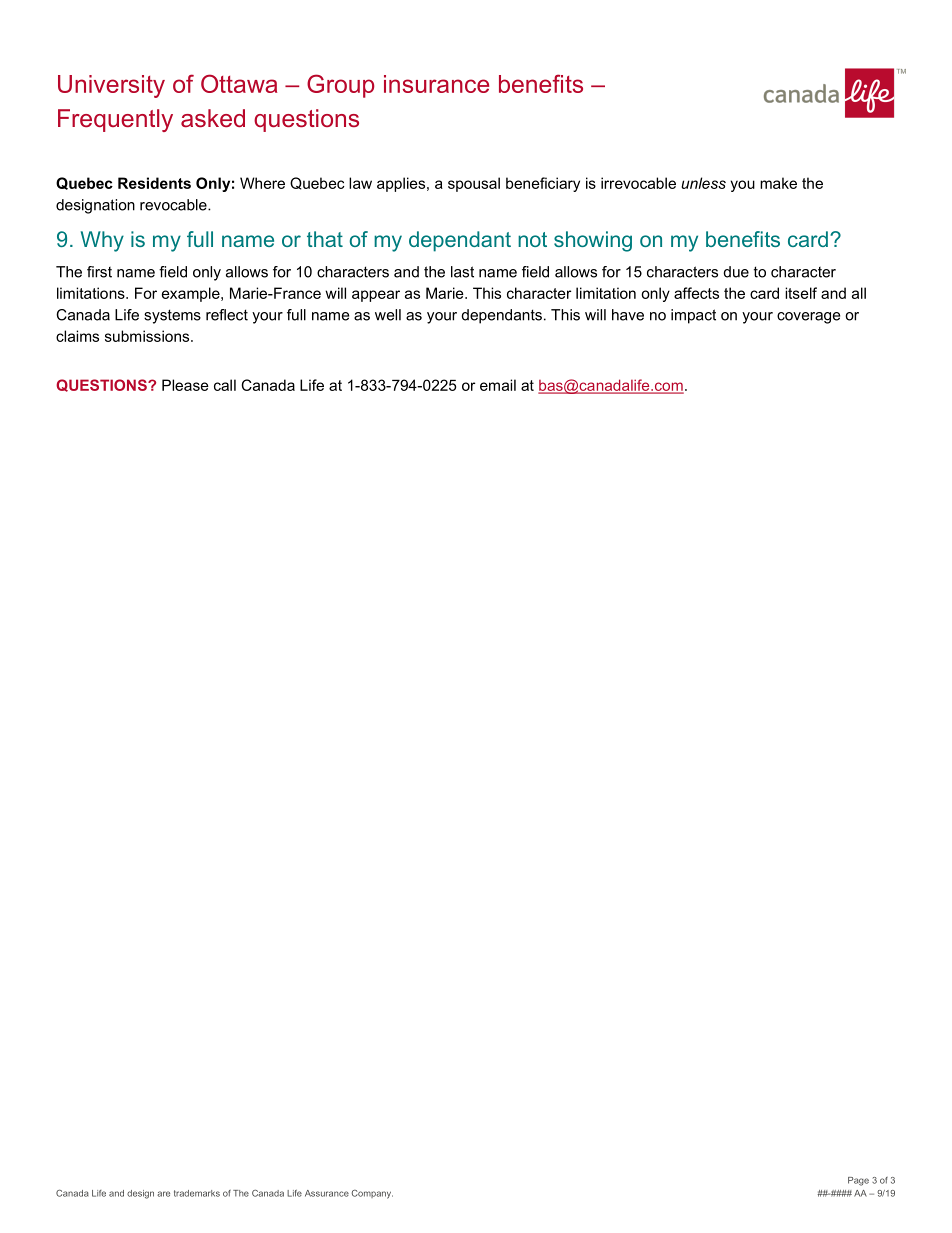 Image resolution: width=952 pixels, height=1233 pixels. I want to click on Company, so click(372, 1194).
